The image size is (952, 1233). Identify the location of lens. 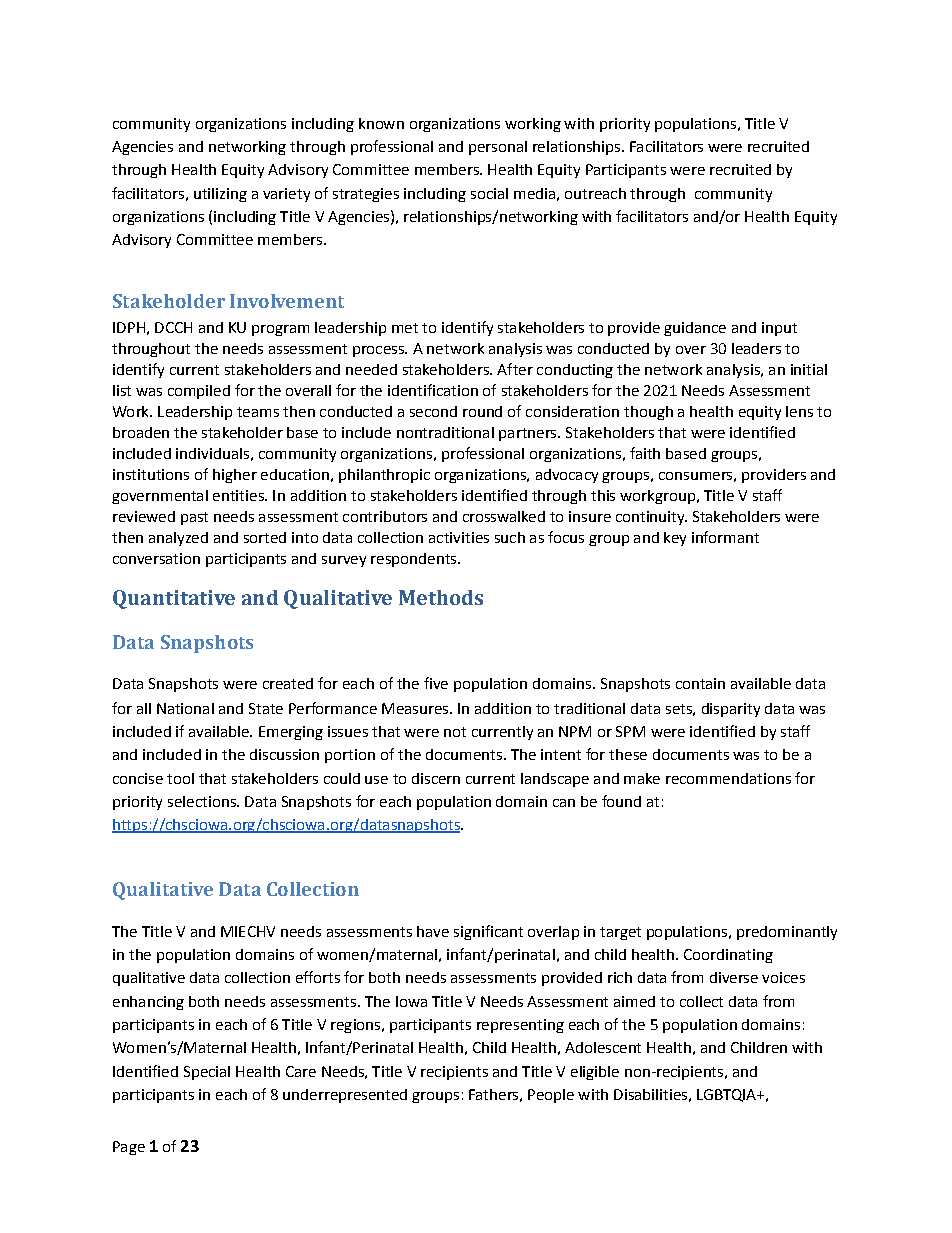
(799, 411).
